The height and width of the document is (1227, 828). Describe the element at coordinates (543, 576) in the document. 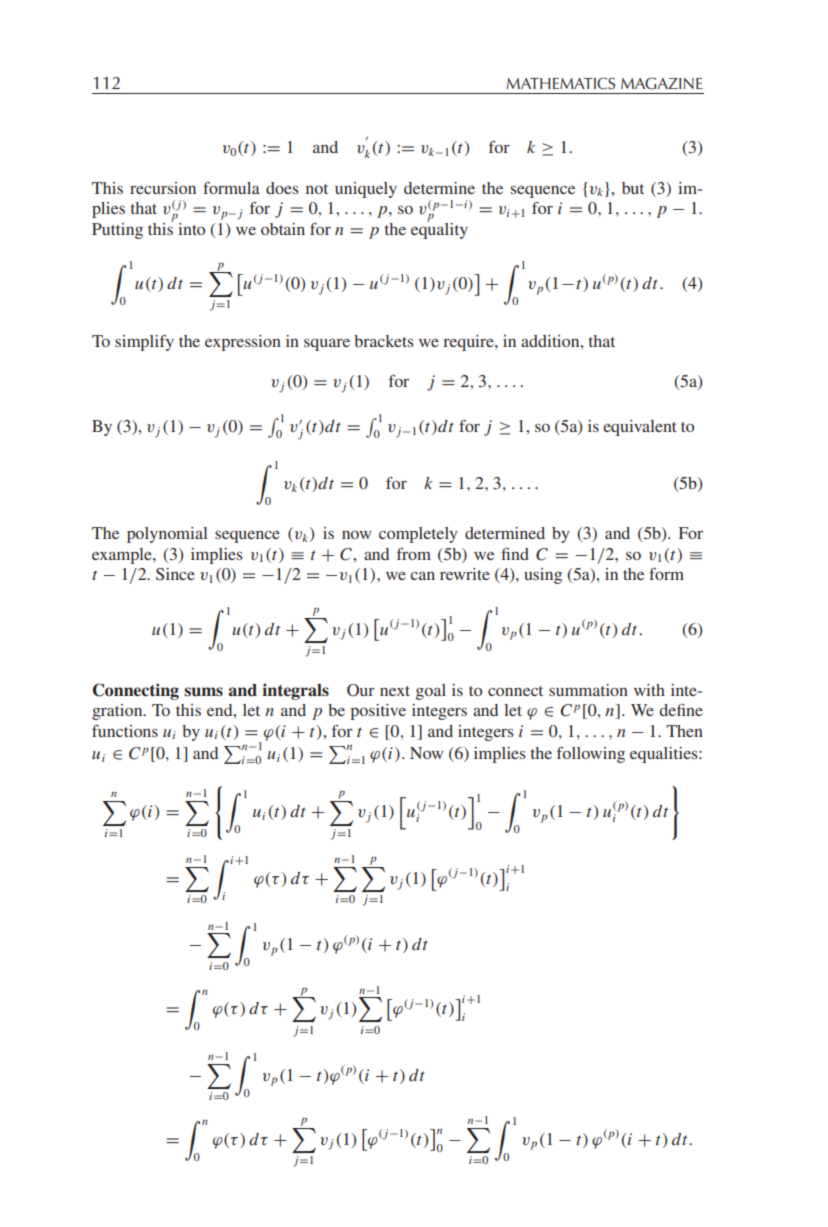

I see `using` at that location.
